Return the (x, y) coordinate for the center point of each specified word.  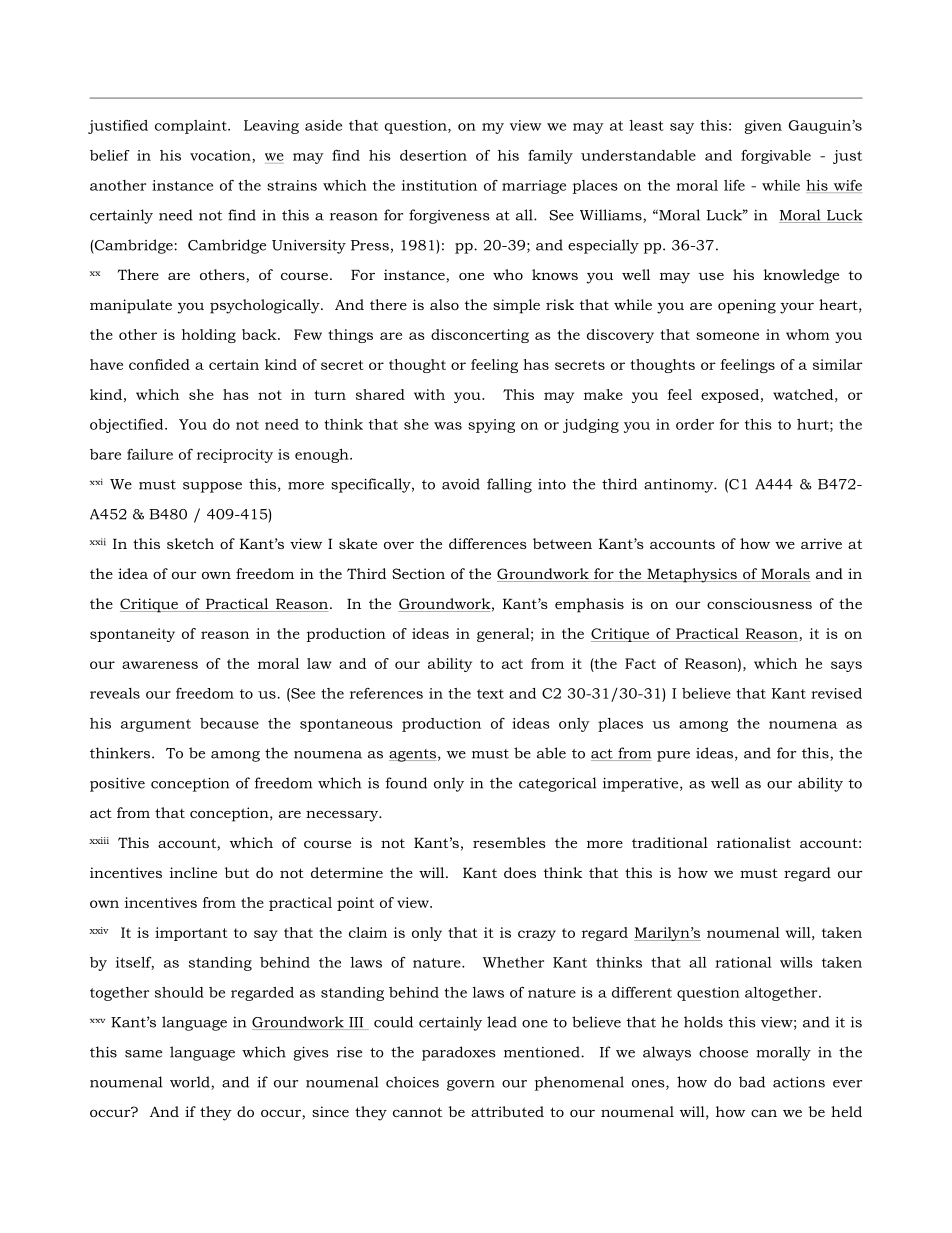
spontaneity (132, 635)
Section (418, 573)
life (734, 185)
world (191, 1083)
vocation (221, 156)
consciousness (759, 603)
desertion (433, 155)
